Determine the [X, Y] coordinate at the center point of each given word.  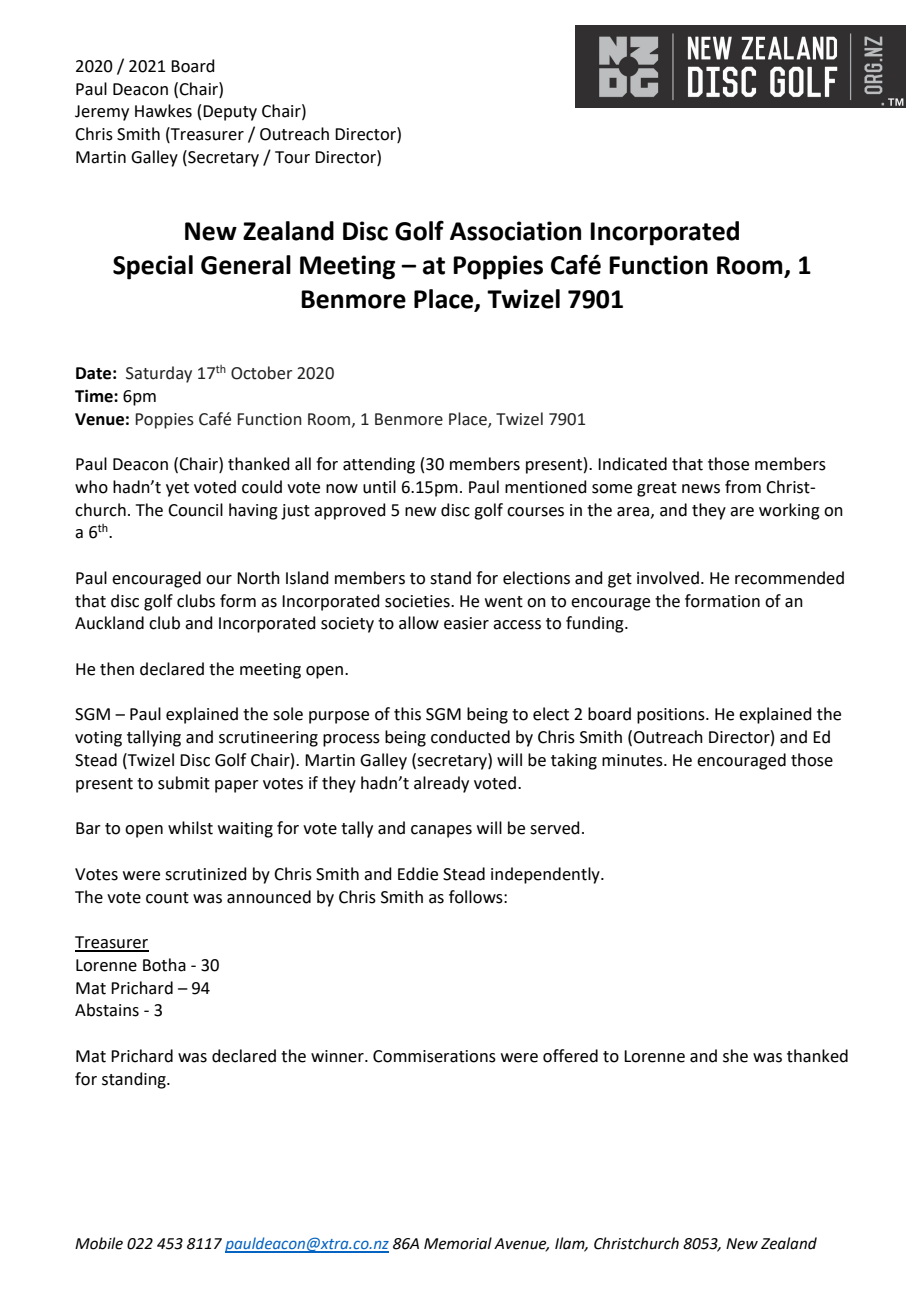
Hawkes [163, 111]
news [701, 489]
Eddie [418, 874]
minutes [633, 760]
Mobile [99, 1243]
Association [515, 231]
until [379, 487]
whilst [190, 828]
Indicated [632, 464]
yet [177, 489]
